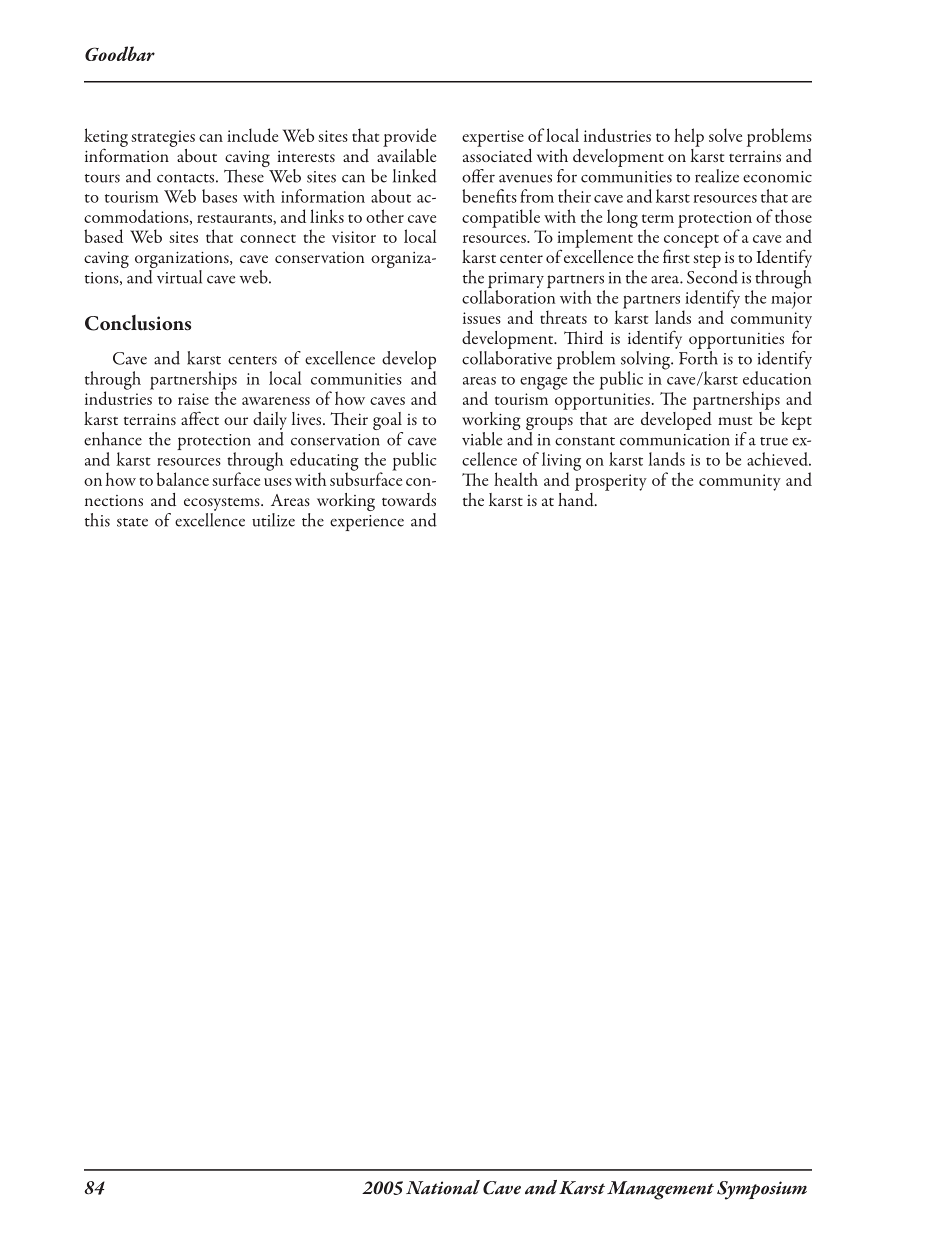 The height and width of the screenshot is (1233, 952). What do you see at coordinates (132, 522) in the screenshot?
I see `state` at bounding box center [132, 522].
